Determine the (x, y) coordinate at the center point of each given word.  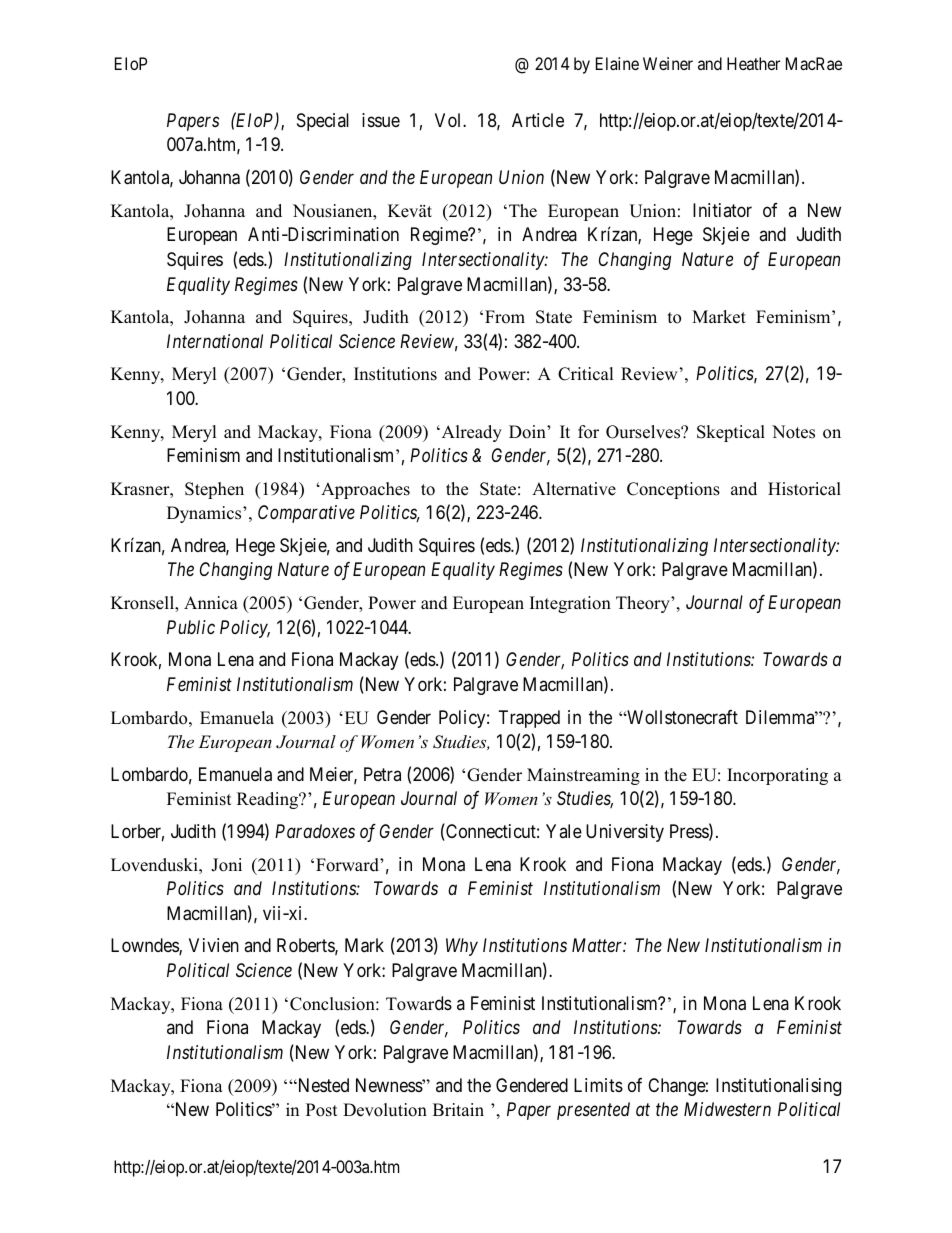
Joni (226, 865)
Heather (753, 63)
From (505, 317)
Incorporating (777, 776)
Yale (564, 831)
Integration (570, 604)
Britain (458, 1109)
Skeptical (731, 433)
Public (191, 627)
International (215, 341)
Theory (644, 604)
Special (323, 122)
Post (322, 1110)
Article (538, 120)
